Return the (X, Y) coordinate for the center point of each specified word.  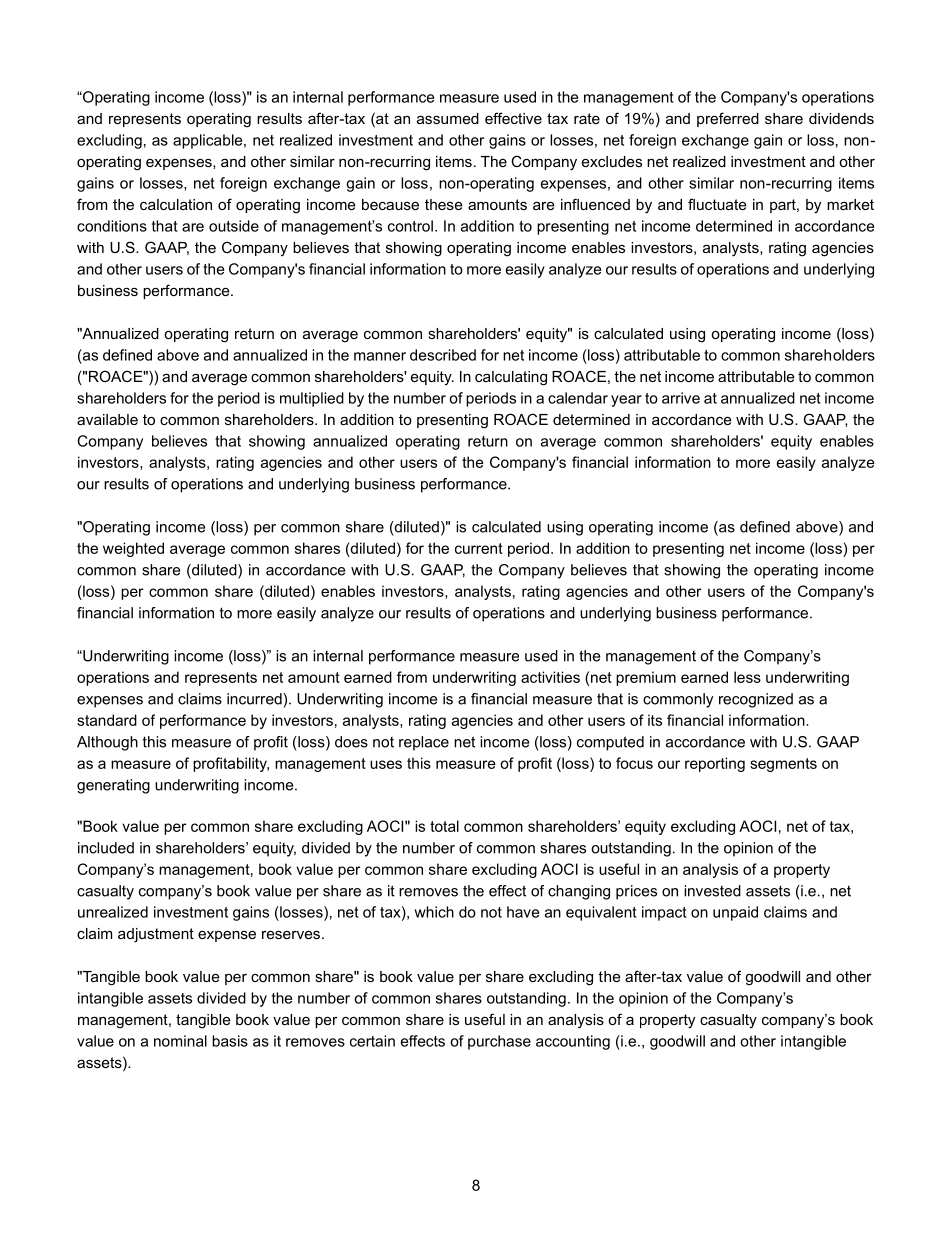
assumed (448, 118)
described (443, 355)
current (479, 548)
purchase (499, 1042)
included (106, 848)
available (107, 419)
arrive (681, 398)
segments (783, 765)
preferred (728, 119)
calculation (176, 204)
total (444, 826)
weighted (133, 549)
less (747, 677)
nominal (180, 1041)
